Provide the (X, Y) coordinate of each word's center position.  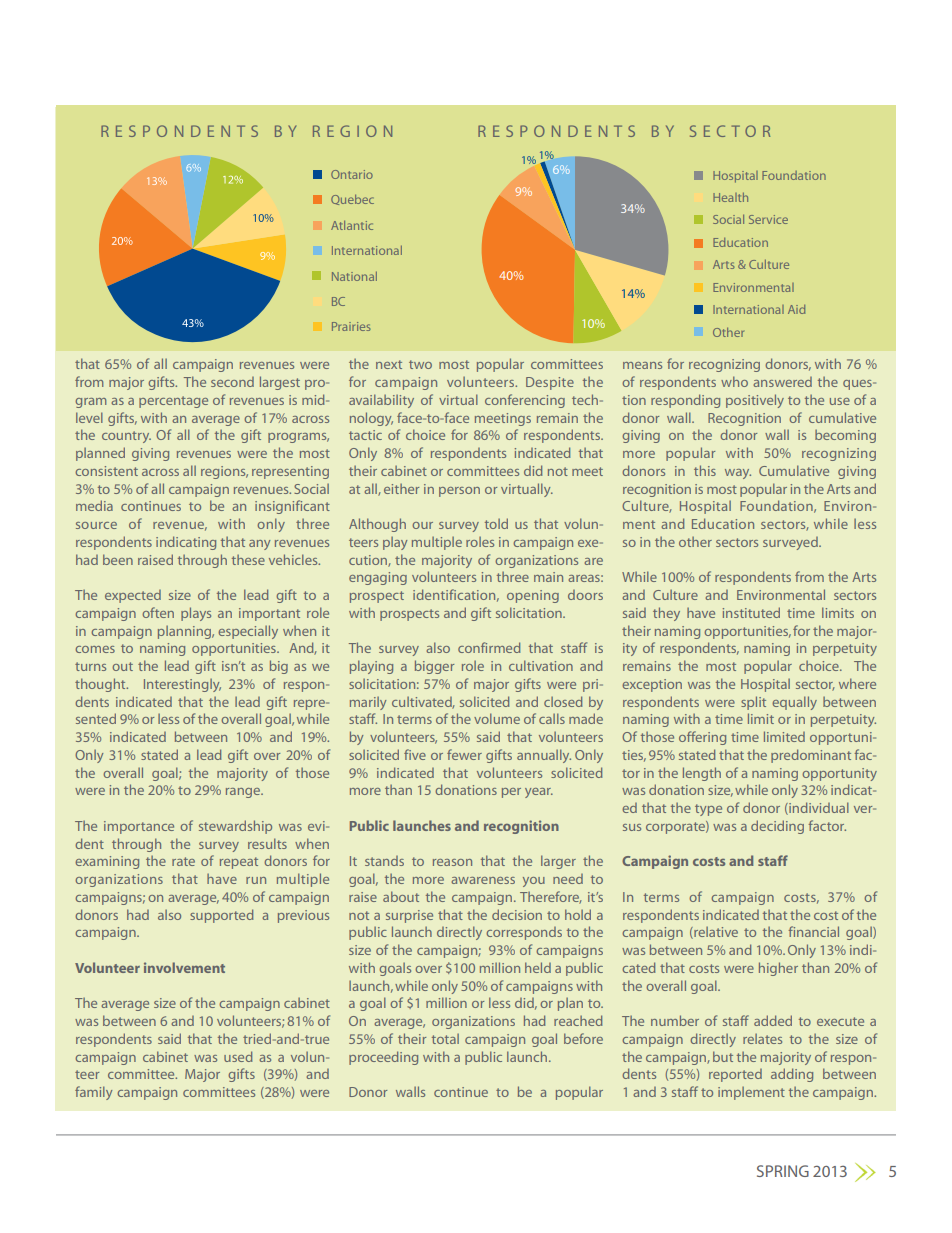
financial (813, 931)
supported (221, 916)
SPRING (783, 1171)
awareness (483, 880)
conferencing (525, 401)
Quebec (352, 200)
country (126, 437)
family (93, 1093)
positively (755, 401)
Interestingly (182, 685)
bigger (434, 667)
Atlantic (352, 225)
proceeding (383, 1058)
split (753, 703)
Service (768, 219)
